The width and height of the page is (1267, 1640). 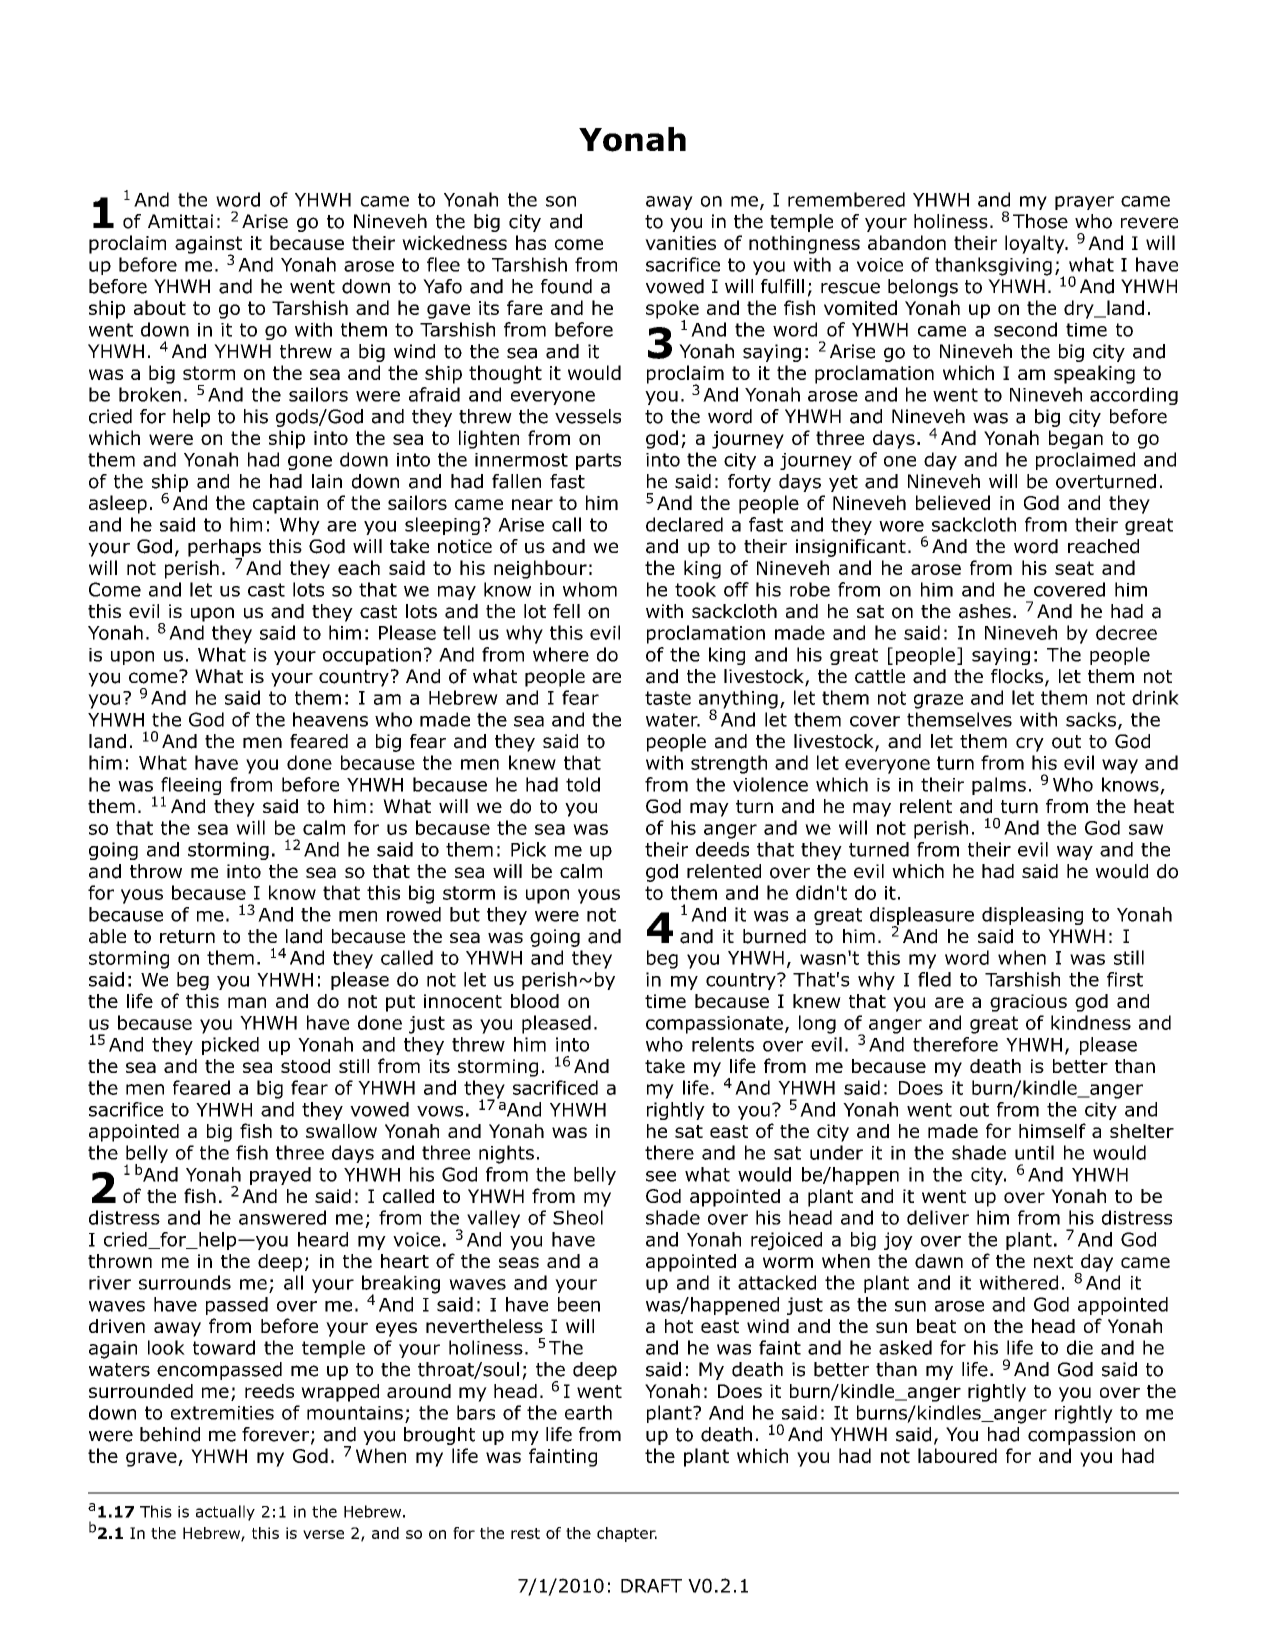 I want to click on displeasing, so click(x=1032, y=916).
